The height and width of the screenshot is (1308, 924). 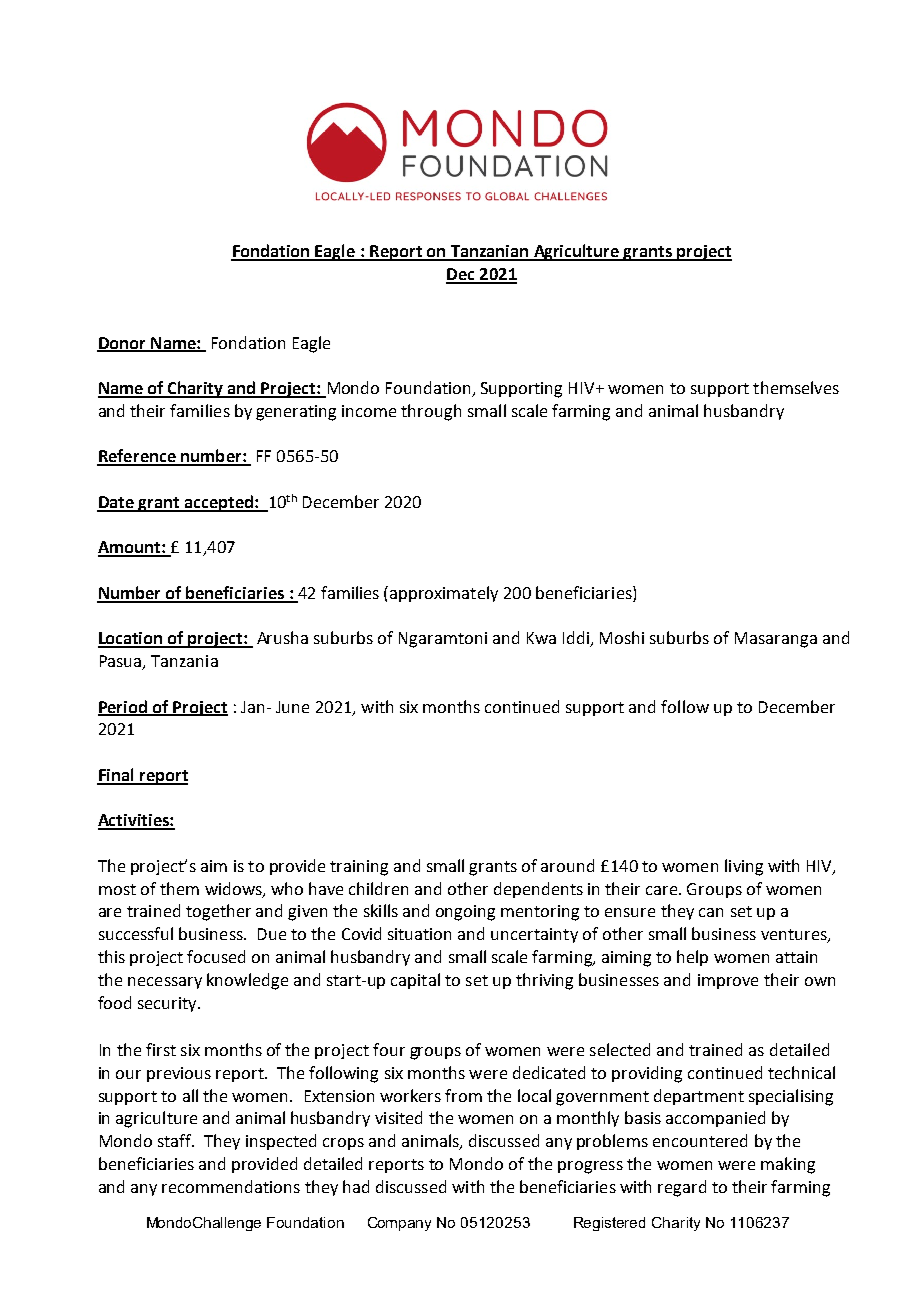 What do you see at coordinates (415, 981) in the screenshot?
I see `capital` at bounding box center [415, 981].
